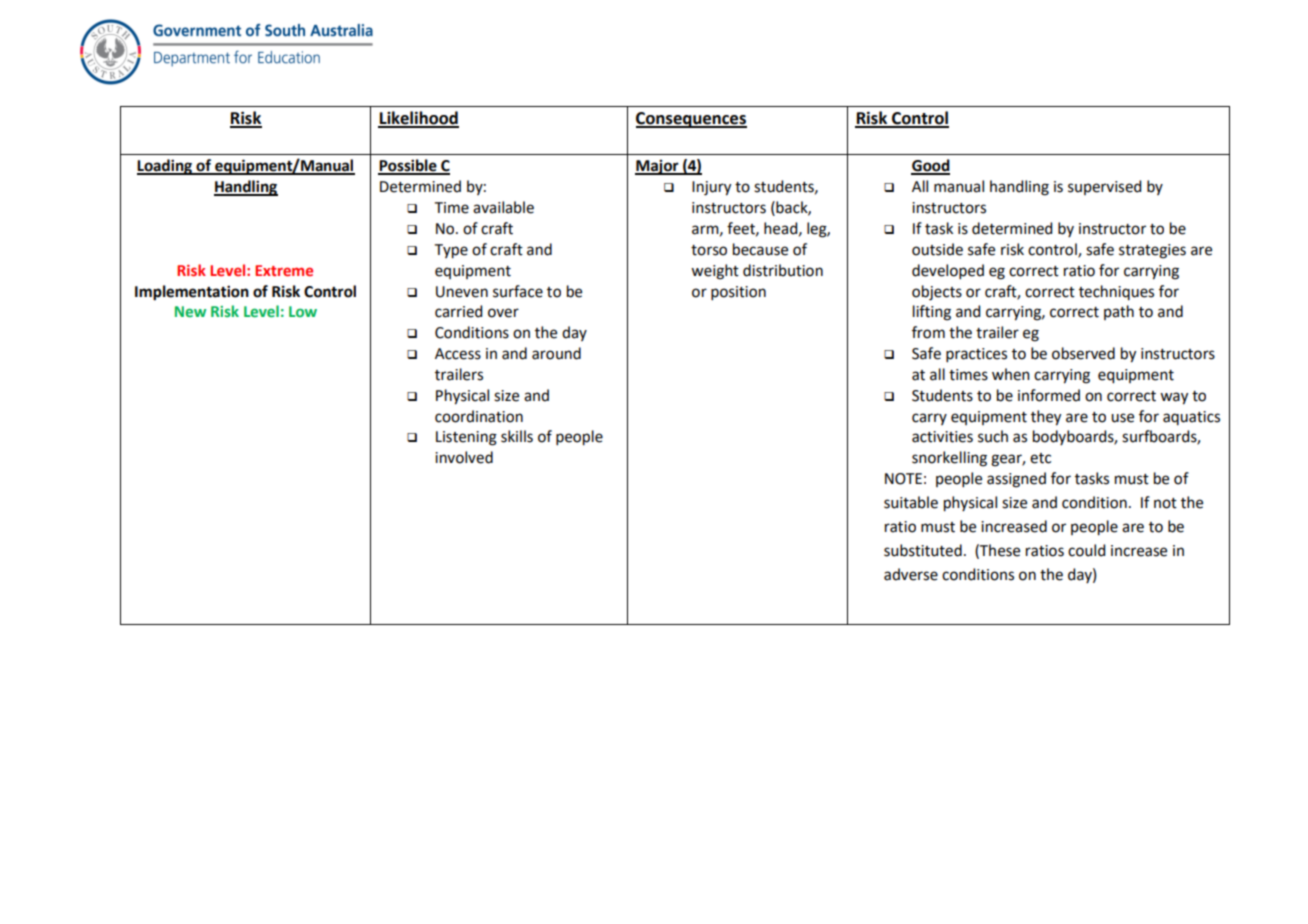 Image resolution: width=1308 pixels, height=924 pixels. What do you see at coordinates (1046, 418) in the screenshot?
I see `they` at bounding box center [1046, 418].
